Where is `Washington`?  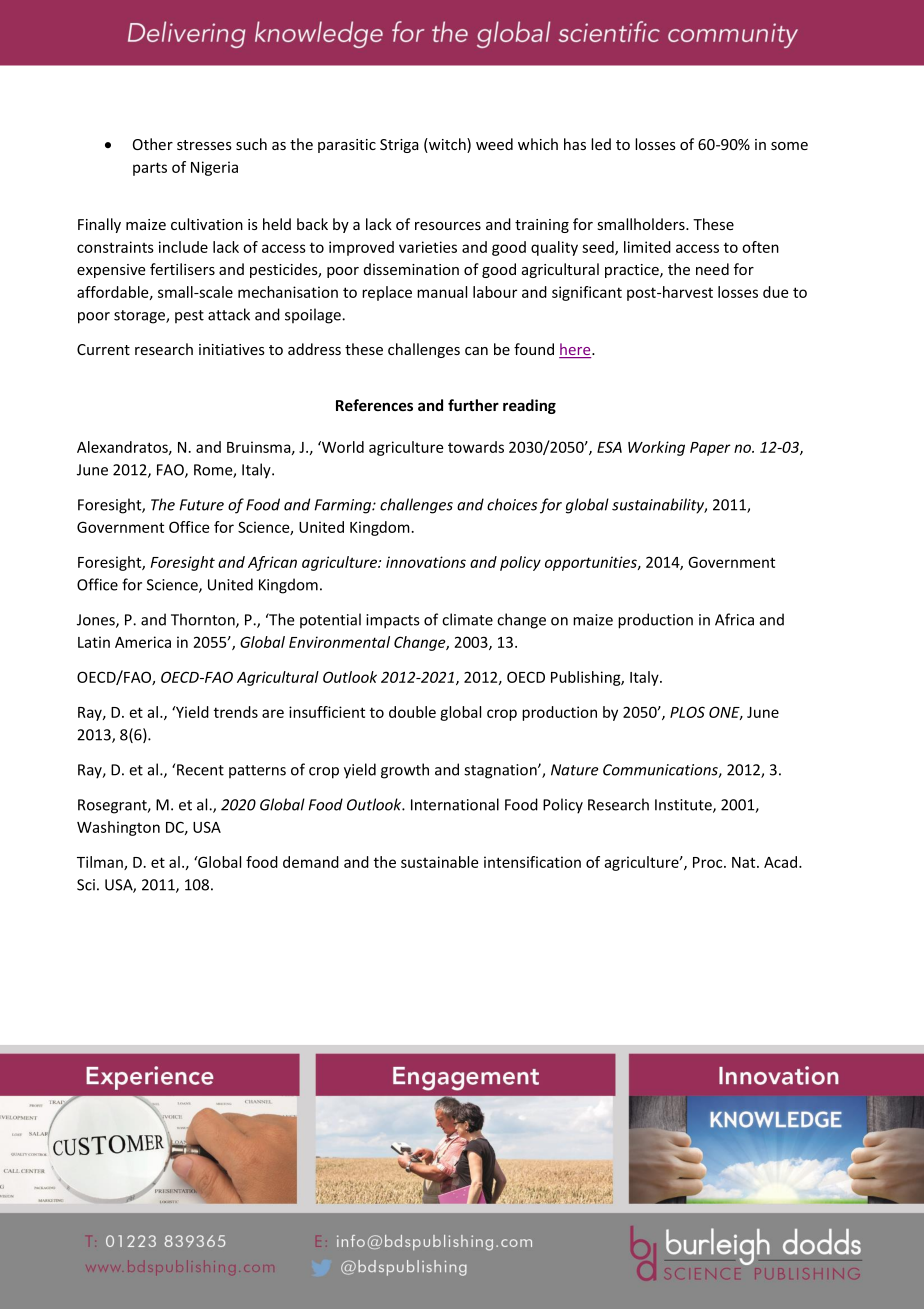
Washington is located at coordinates (118, 828).
